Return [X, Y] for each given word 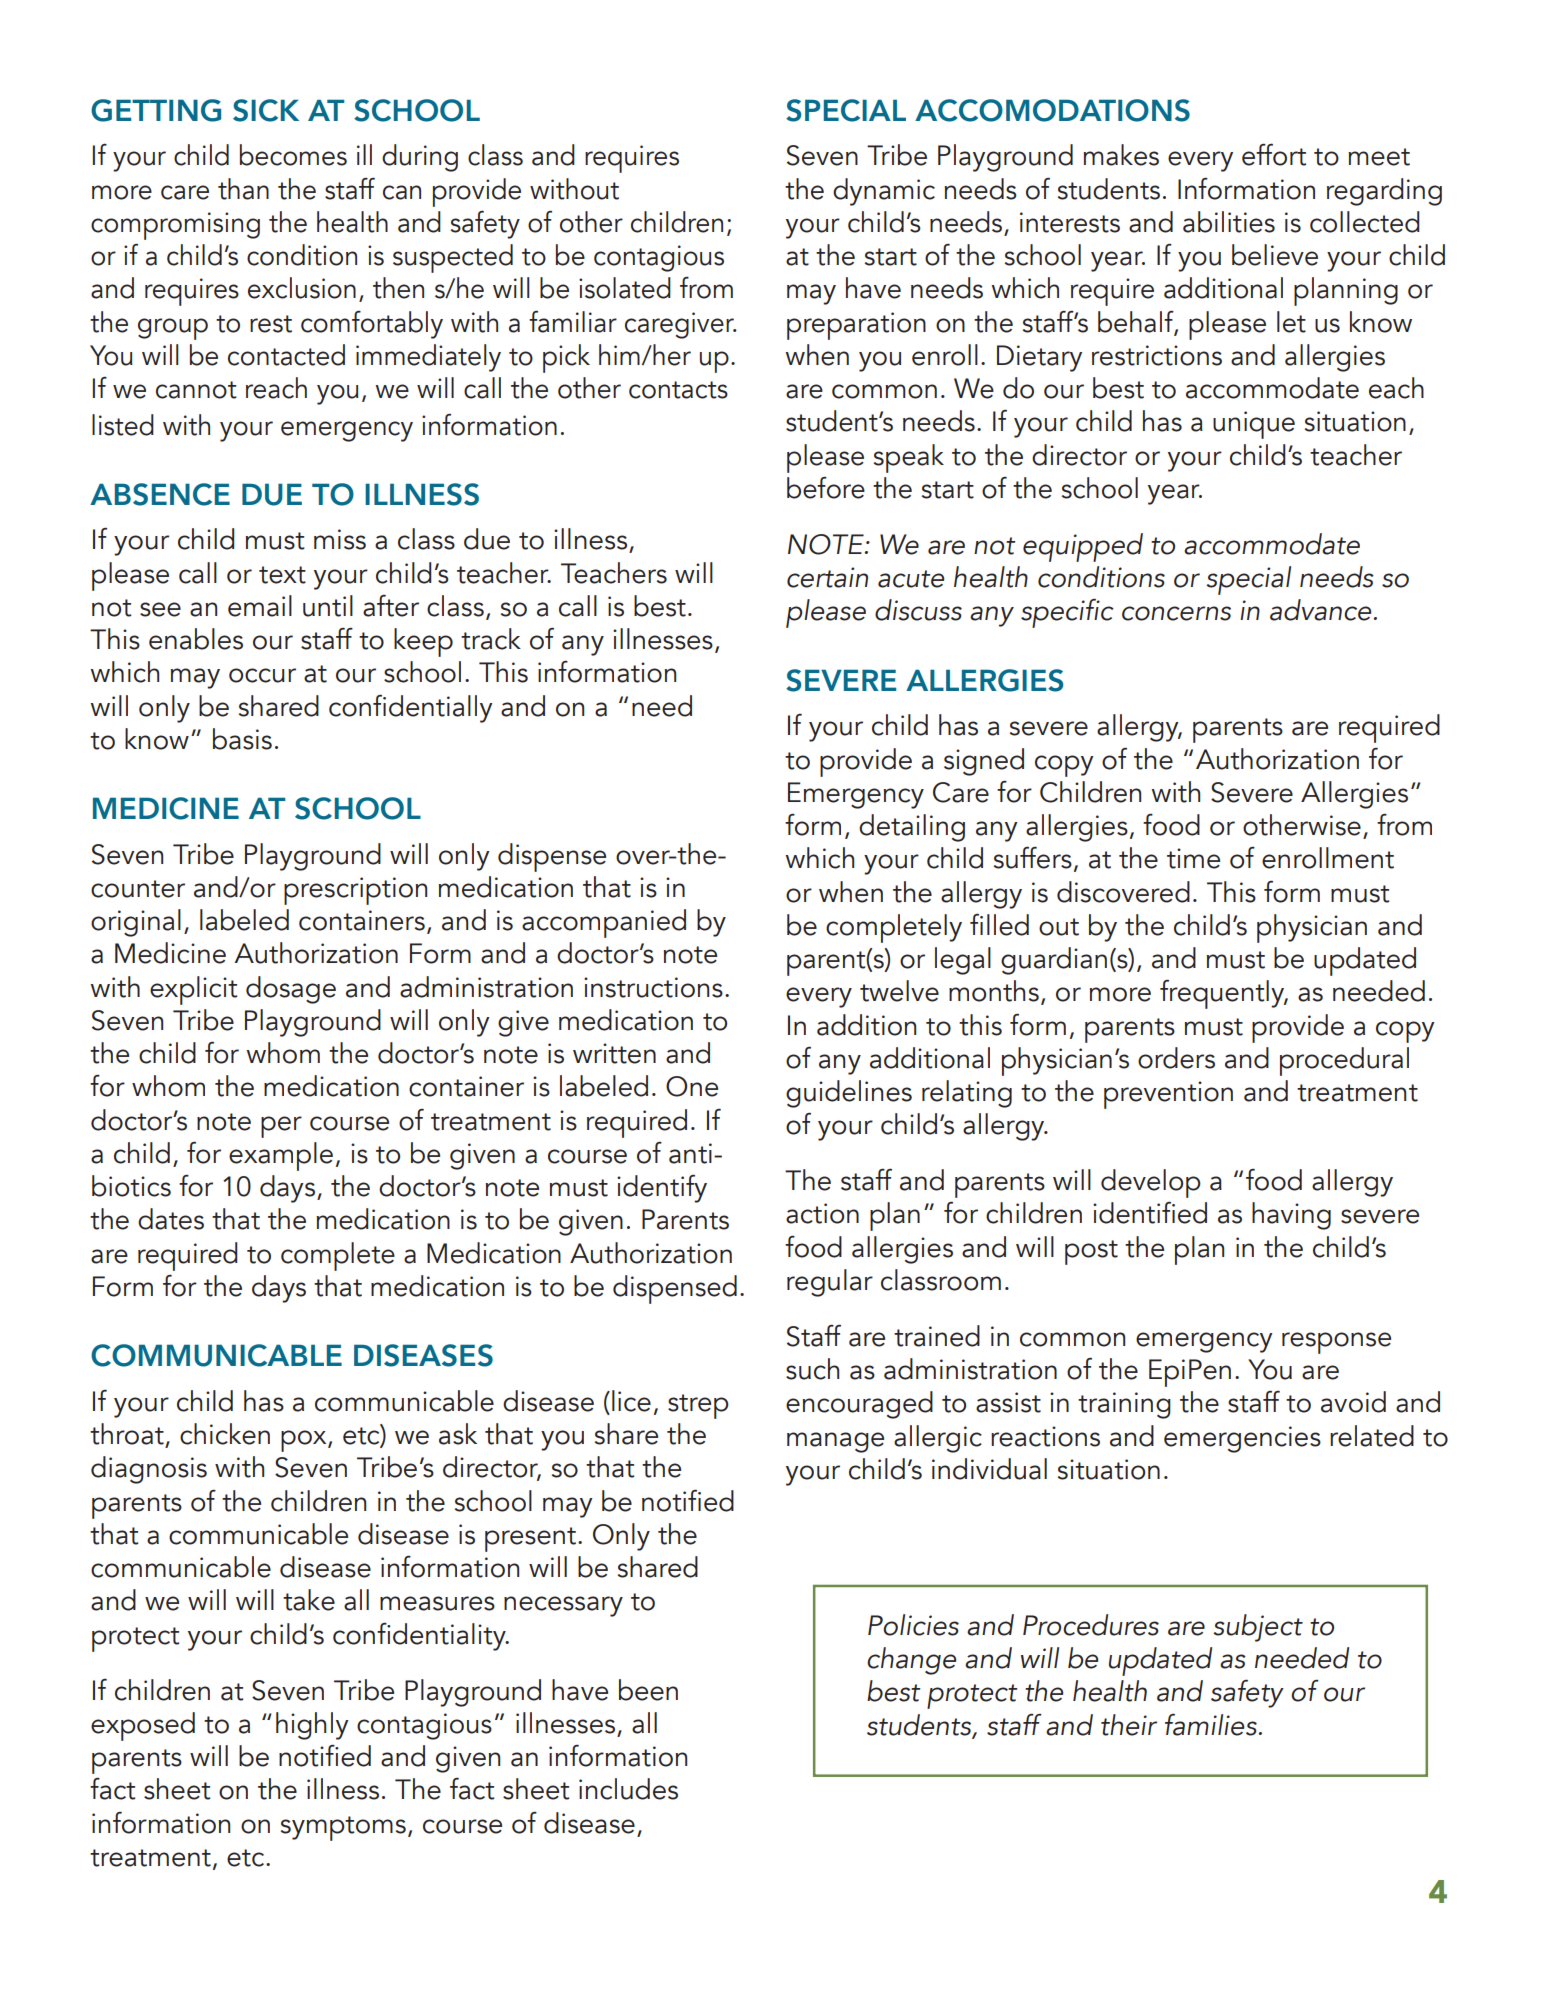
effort [1274, 154]
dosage [291, 990]
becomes [293, 155]
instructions [653, 987]
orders [1176, 1058]
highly [312, 1726]
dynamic [884, 192]
